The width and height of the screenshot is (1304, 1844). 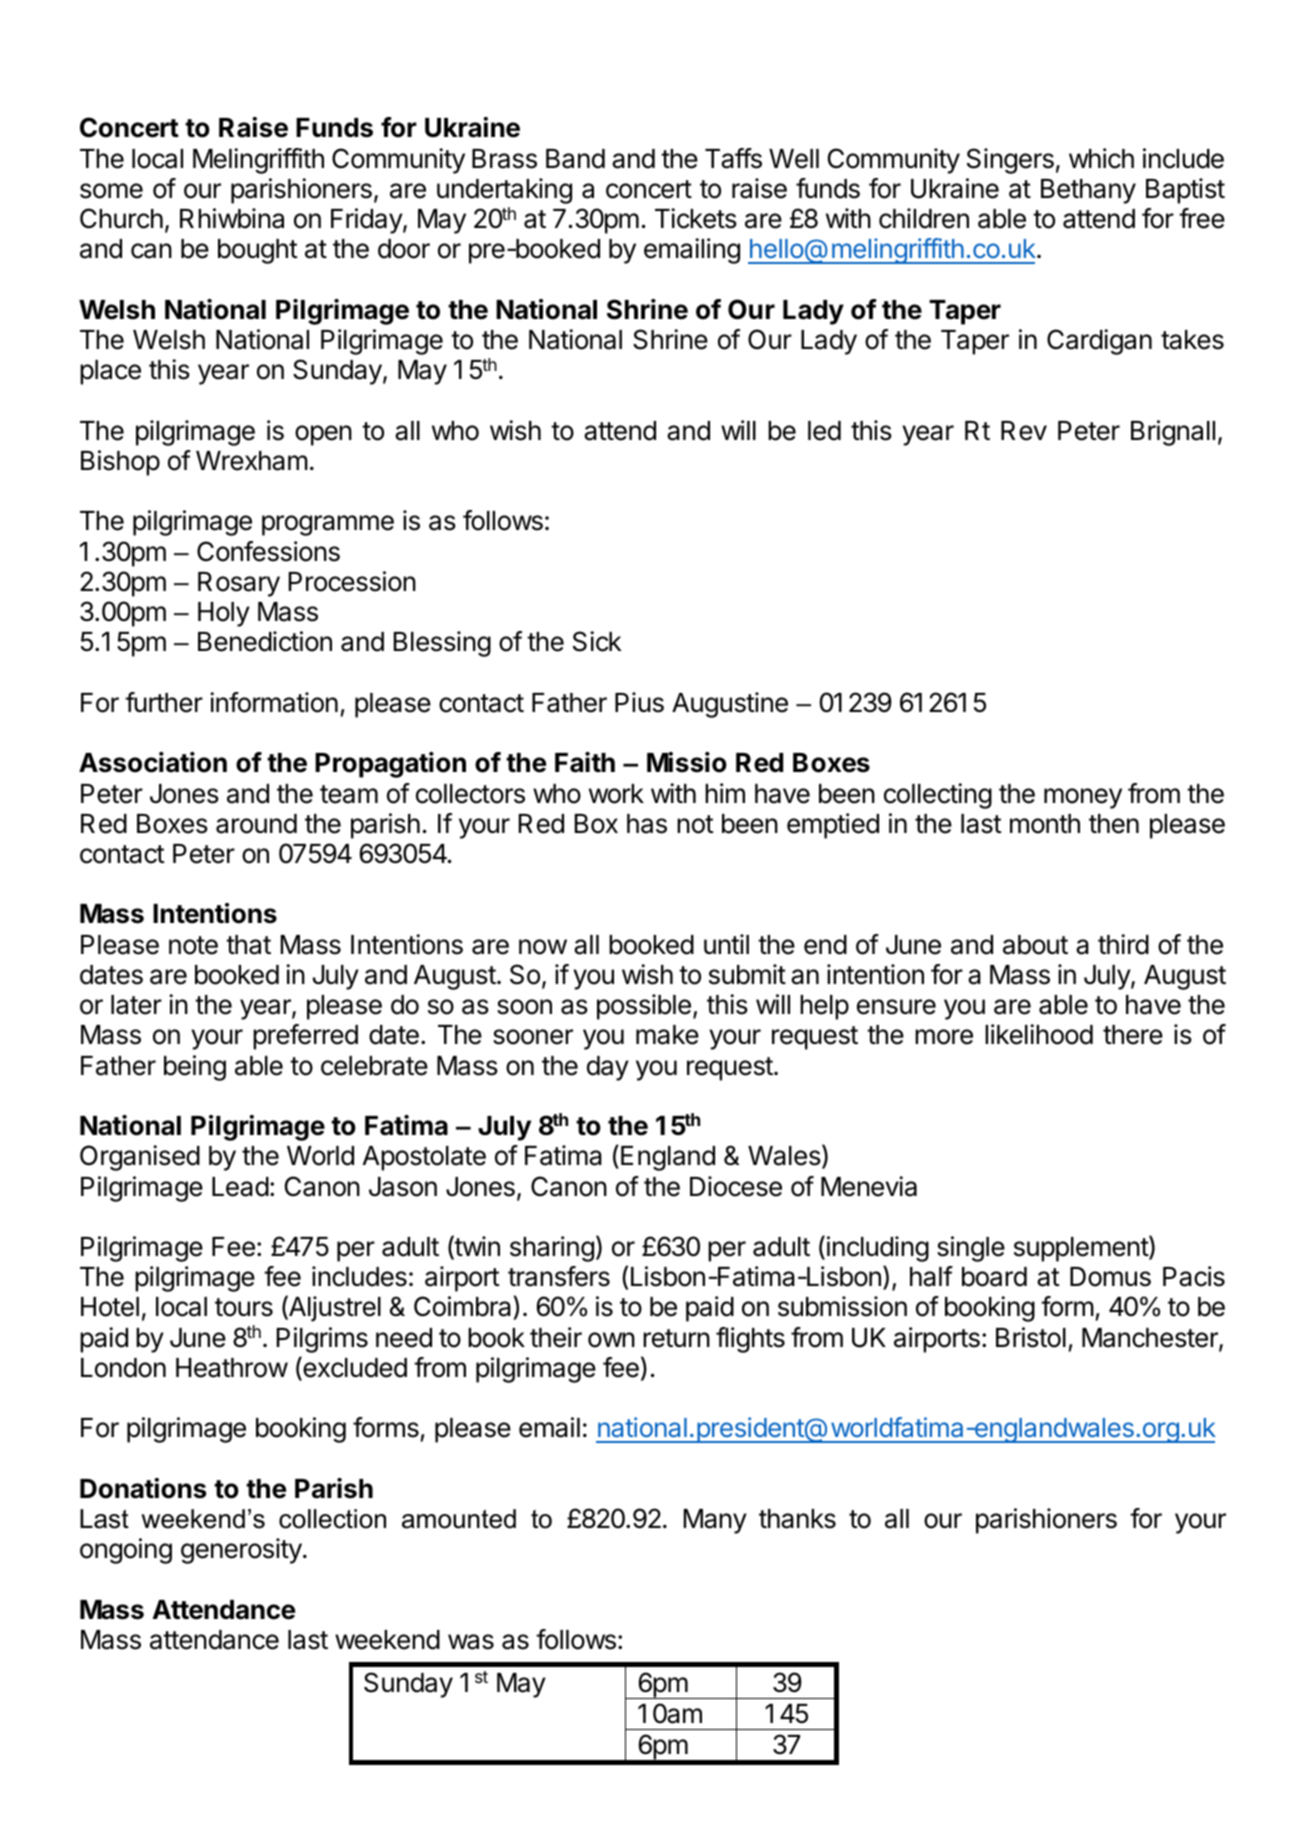 What do you see at coordinates (797, 1519) in the screenshot?
I see `thanks` at bounding box center [797, 1519].
